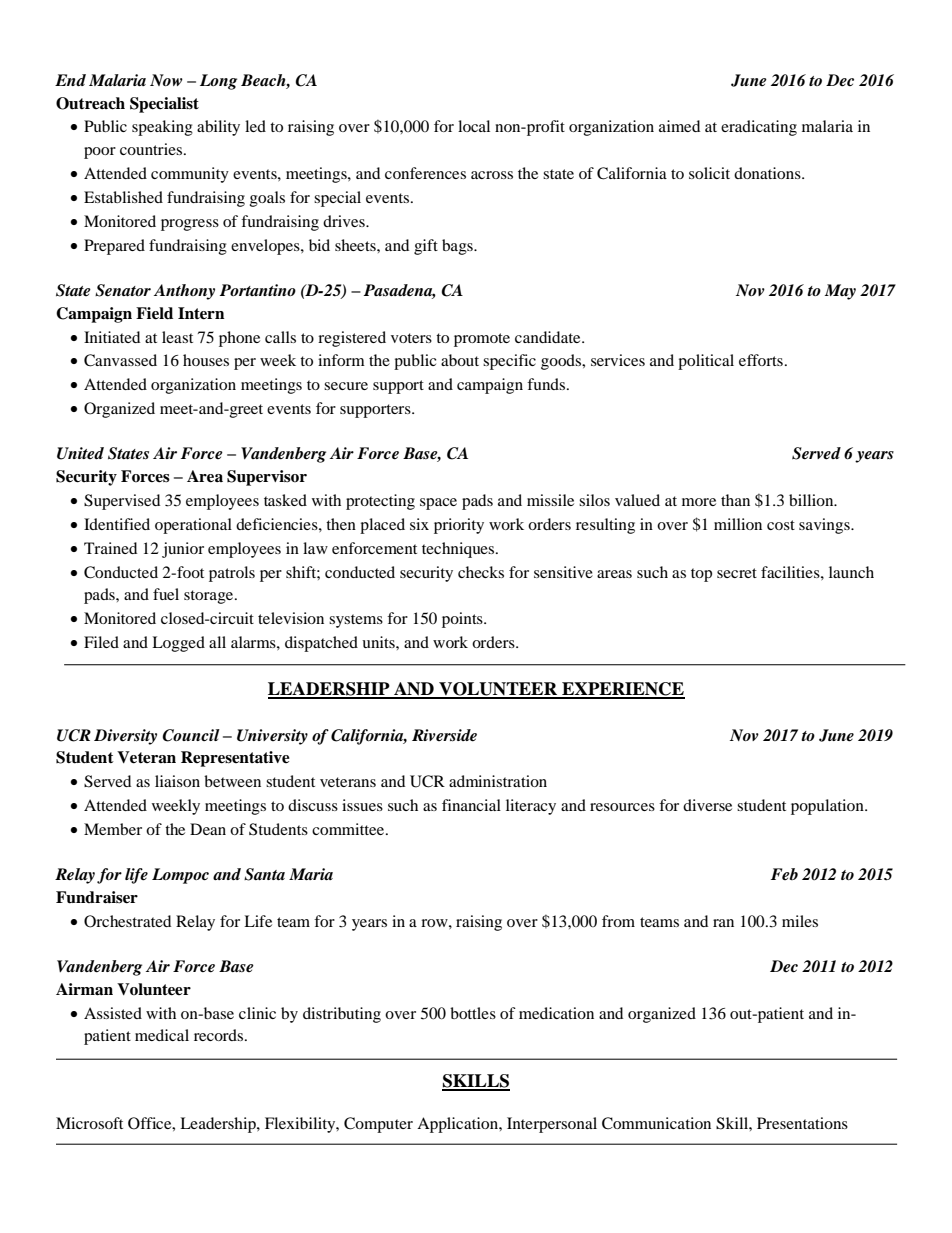  I want to click on space, so click(438, 504).
